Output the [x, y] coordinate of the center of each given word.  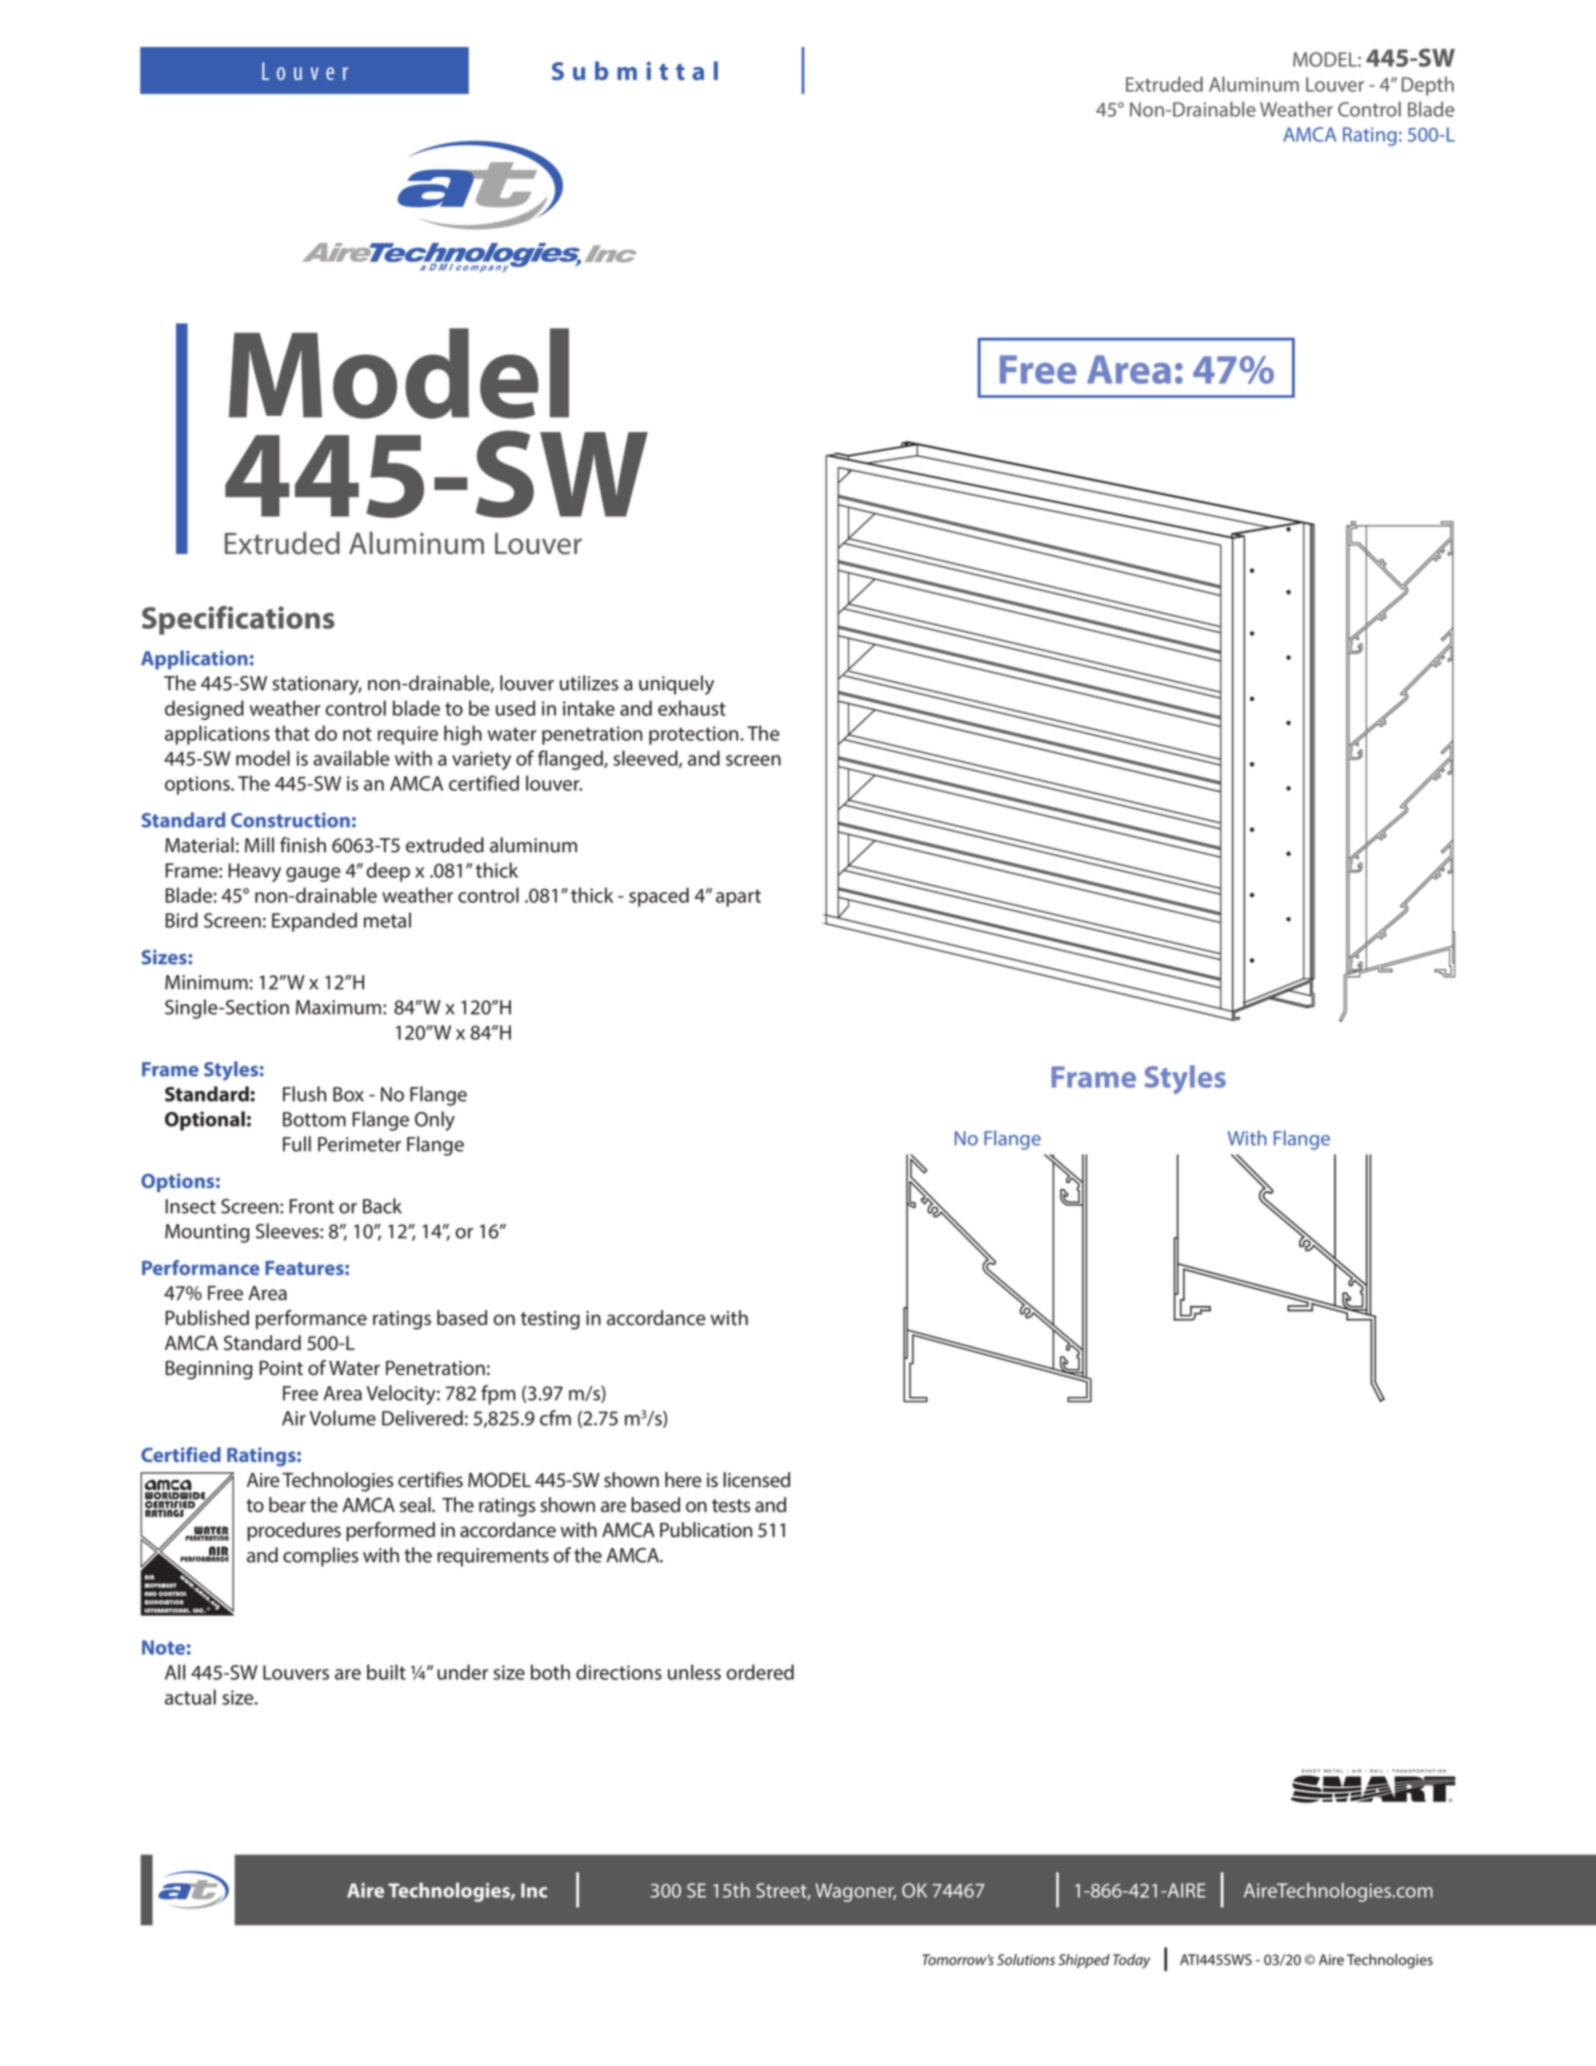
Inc [534, 1890]
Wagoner [855, 1892]
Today [1131, 1961]
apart [738, 898]
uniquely [676, 685]
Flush [304, 1094]
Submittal [635, 70]
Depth [1428, 86]
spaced [659, 897]
